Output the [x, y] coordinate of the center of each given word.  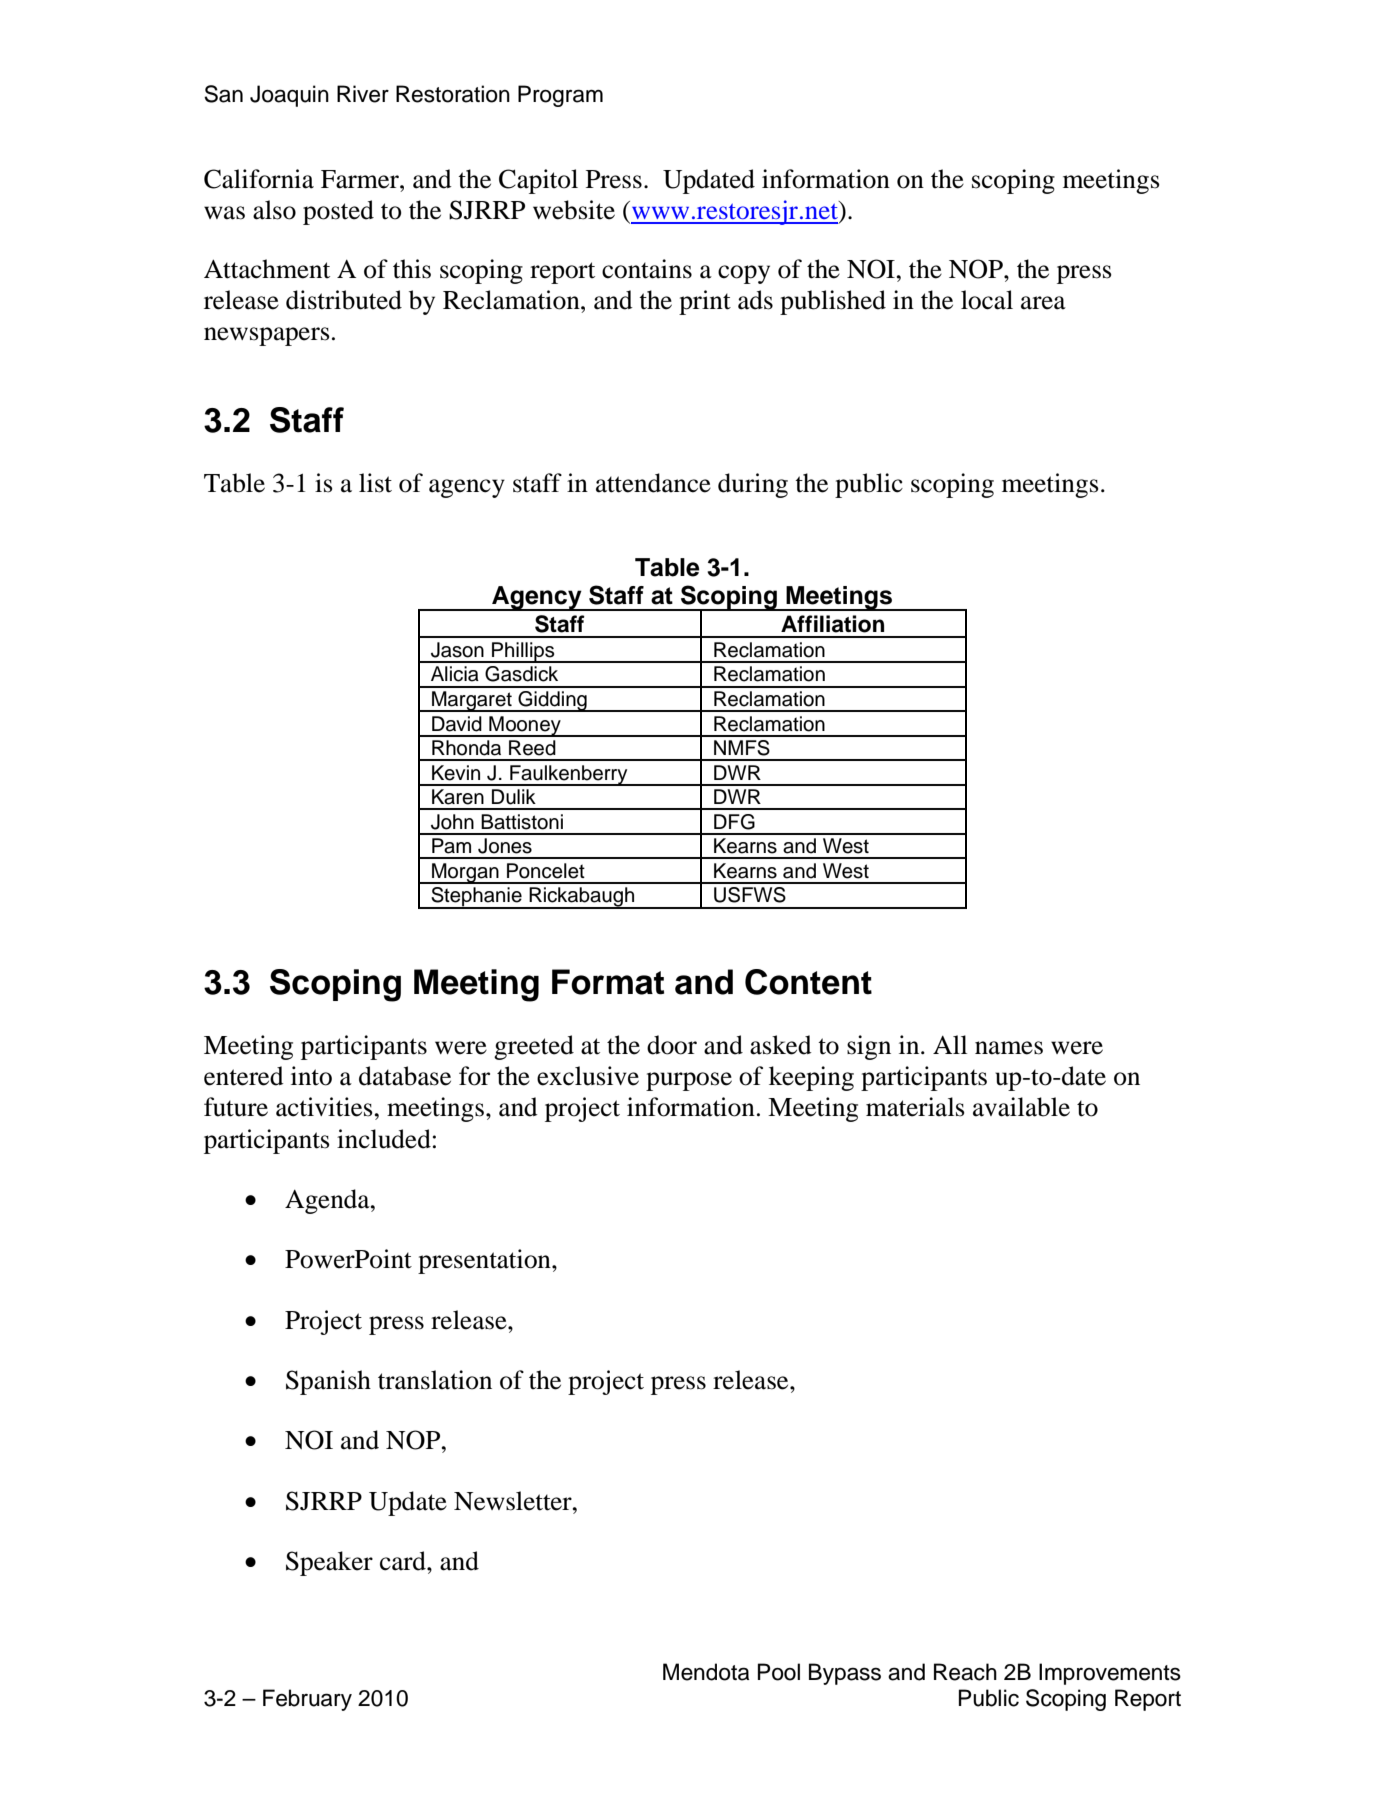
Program [560, 96]
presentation [485, 1261]
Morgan [465, 873]
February [307, 1700]
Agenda [328, 1201]
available [1021, 1107]
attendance [653, 483]
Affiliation [832, 624]
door [672, 1045]
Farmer [361, 179]
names [1009, 1048]
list [375, 483]
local [987, 300]
